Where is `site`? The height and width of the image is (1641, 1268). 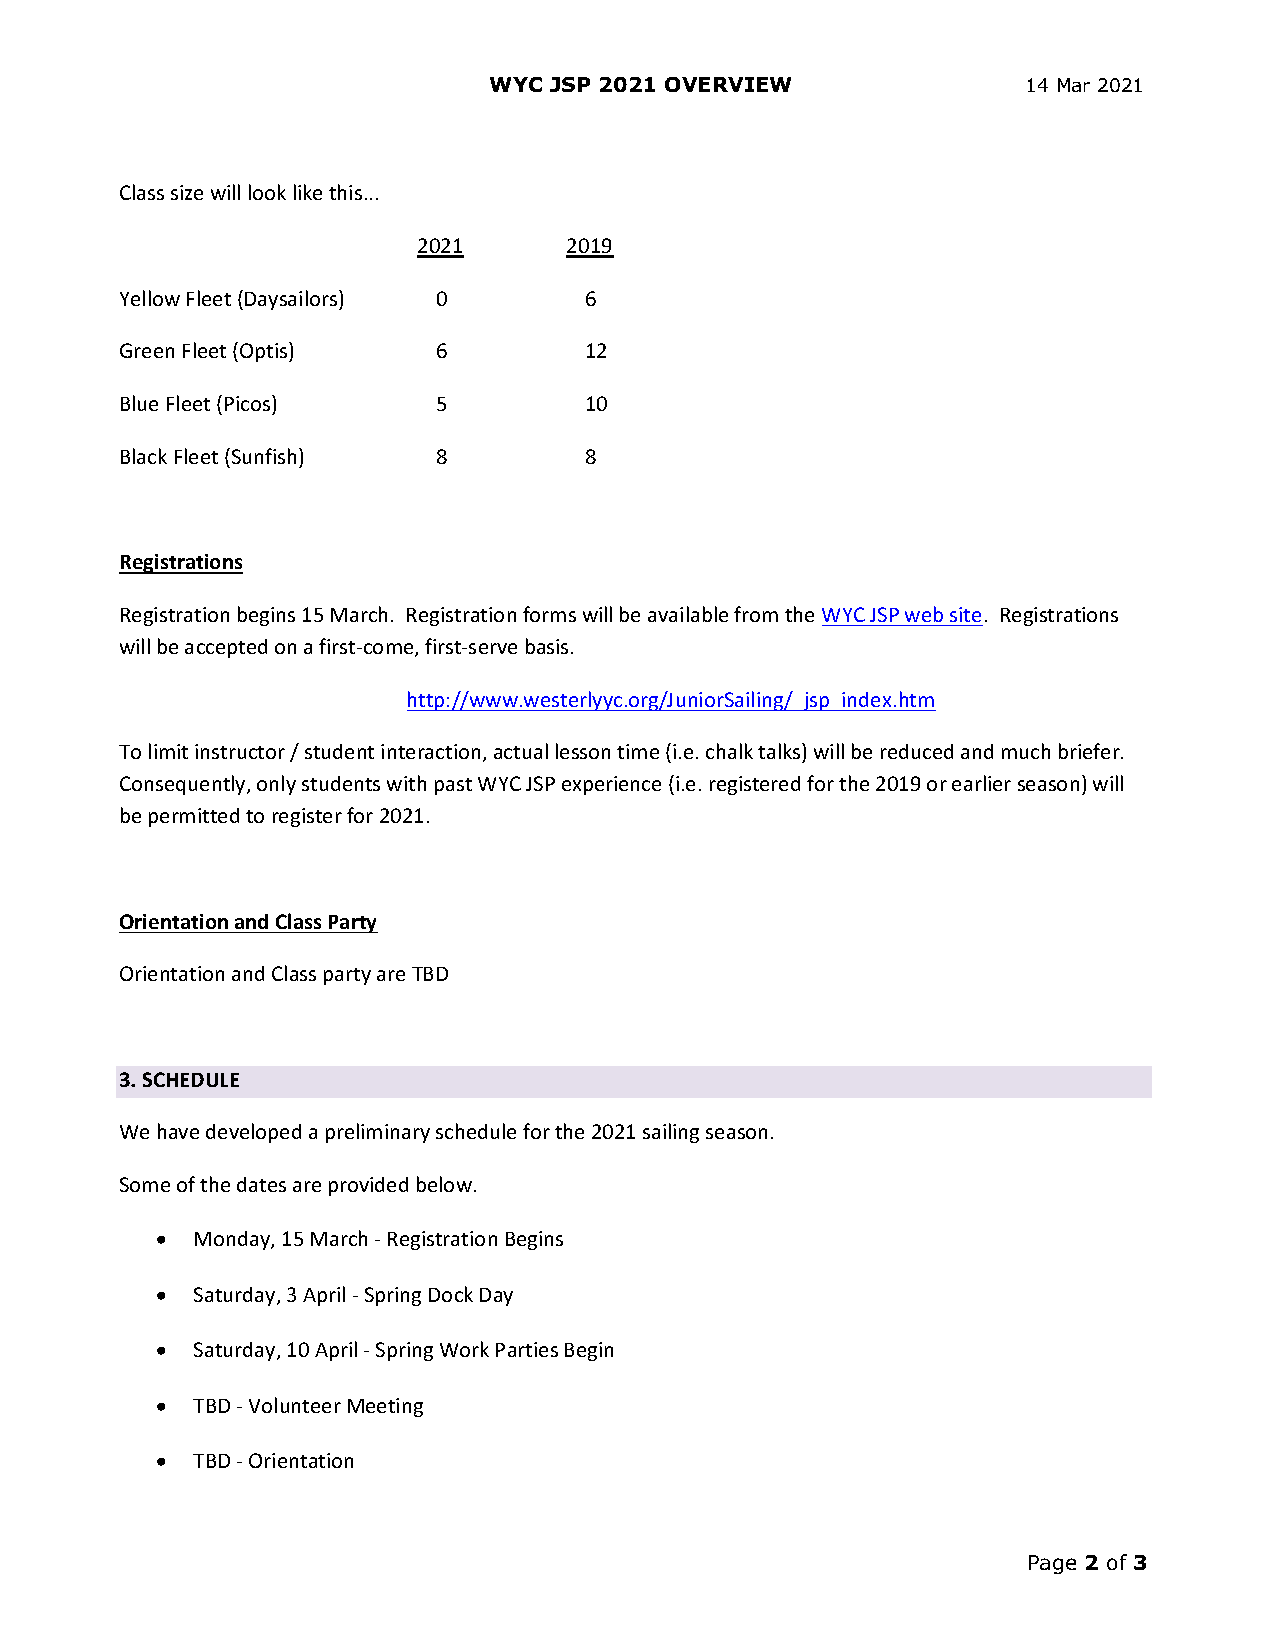
site is located at coordinates (965, 614).
